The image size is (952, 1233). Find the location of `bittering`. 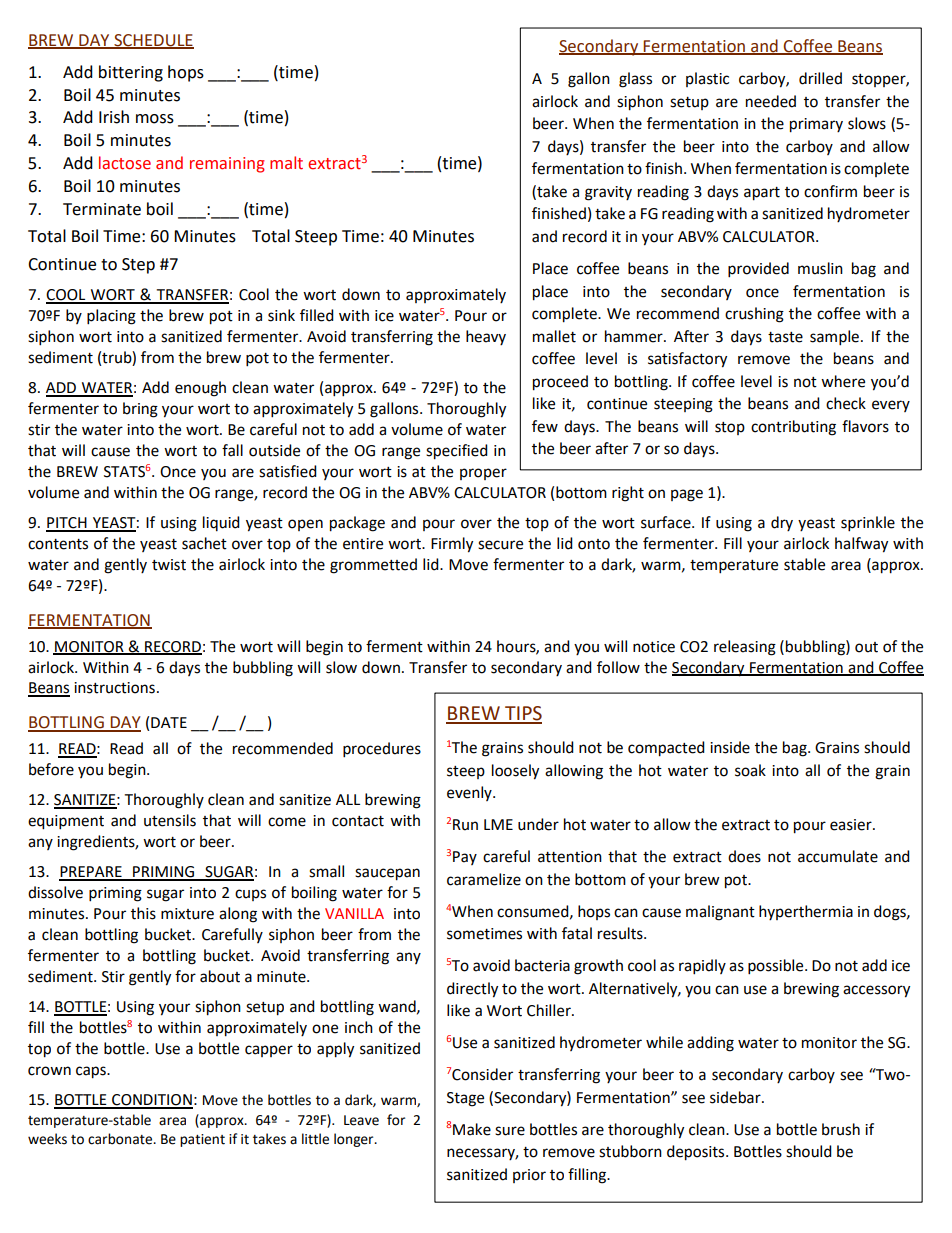

bittering is located at coordinates (131, 73).
